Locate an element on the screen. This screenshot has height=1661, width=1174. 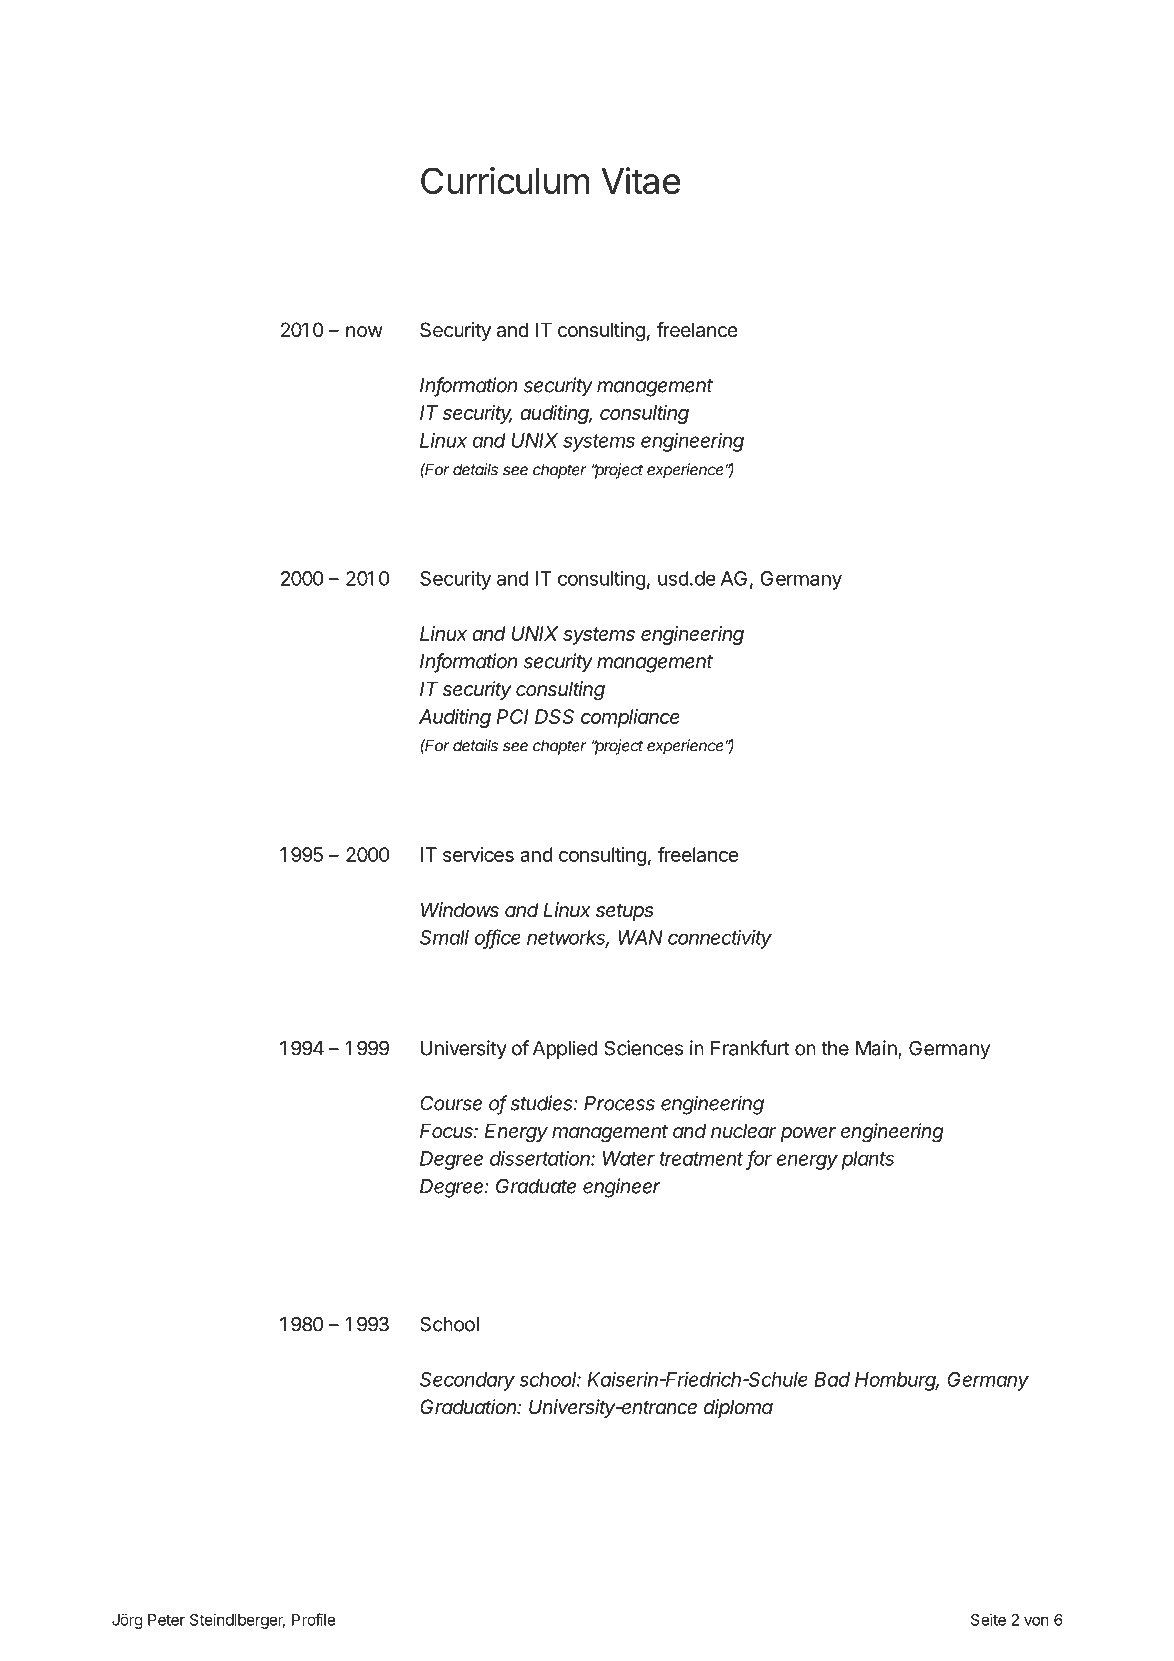
now is located at coordinates (364, 331).
